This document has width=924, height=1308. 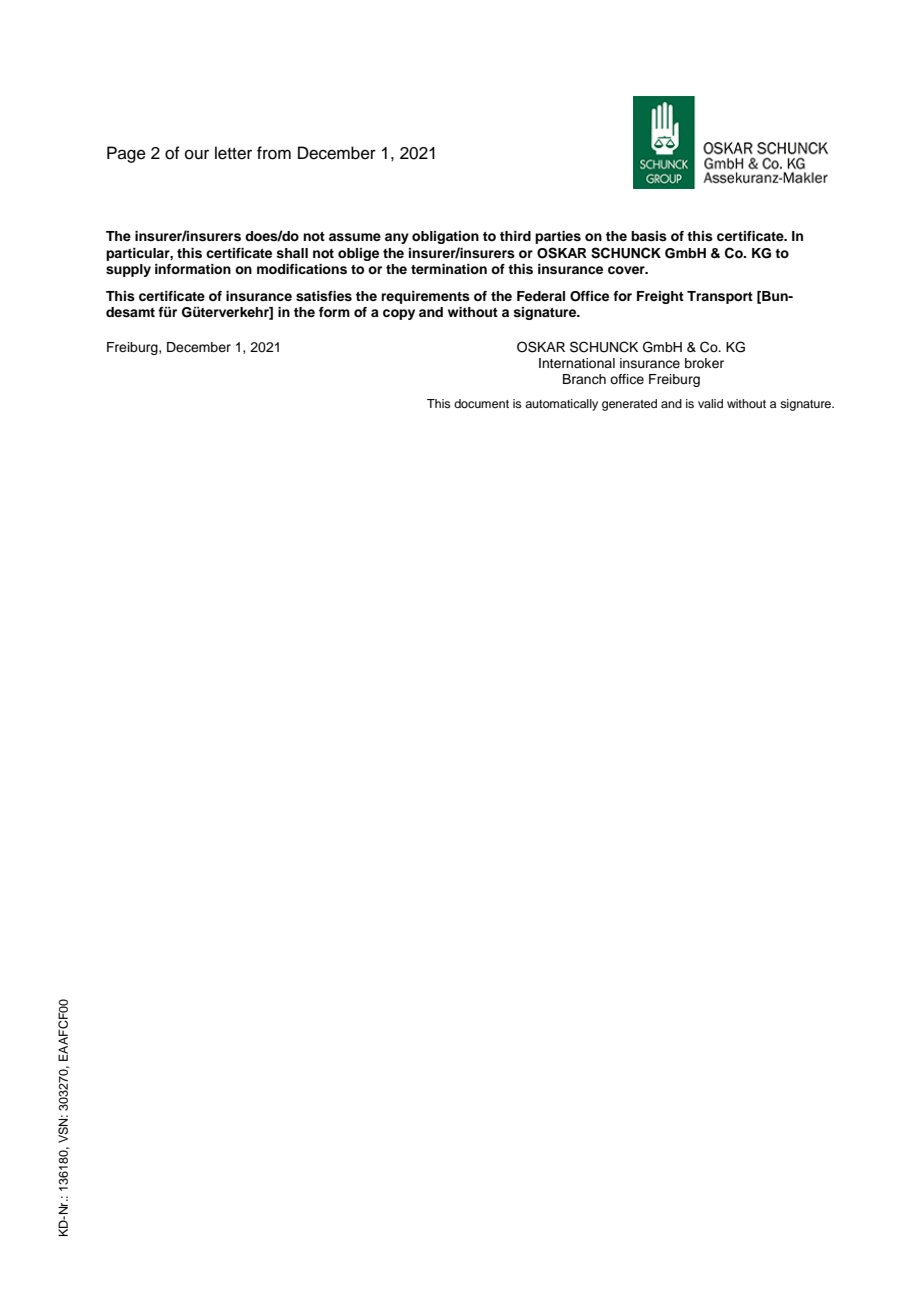 I want to click on supply, so click(x=128, y=270).
